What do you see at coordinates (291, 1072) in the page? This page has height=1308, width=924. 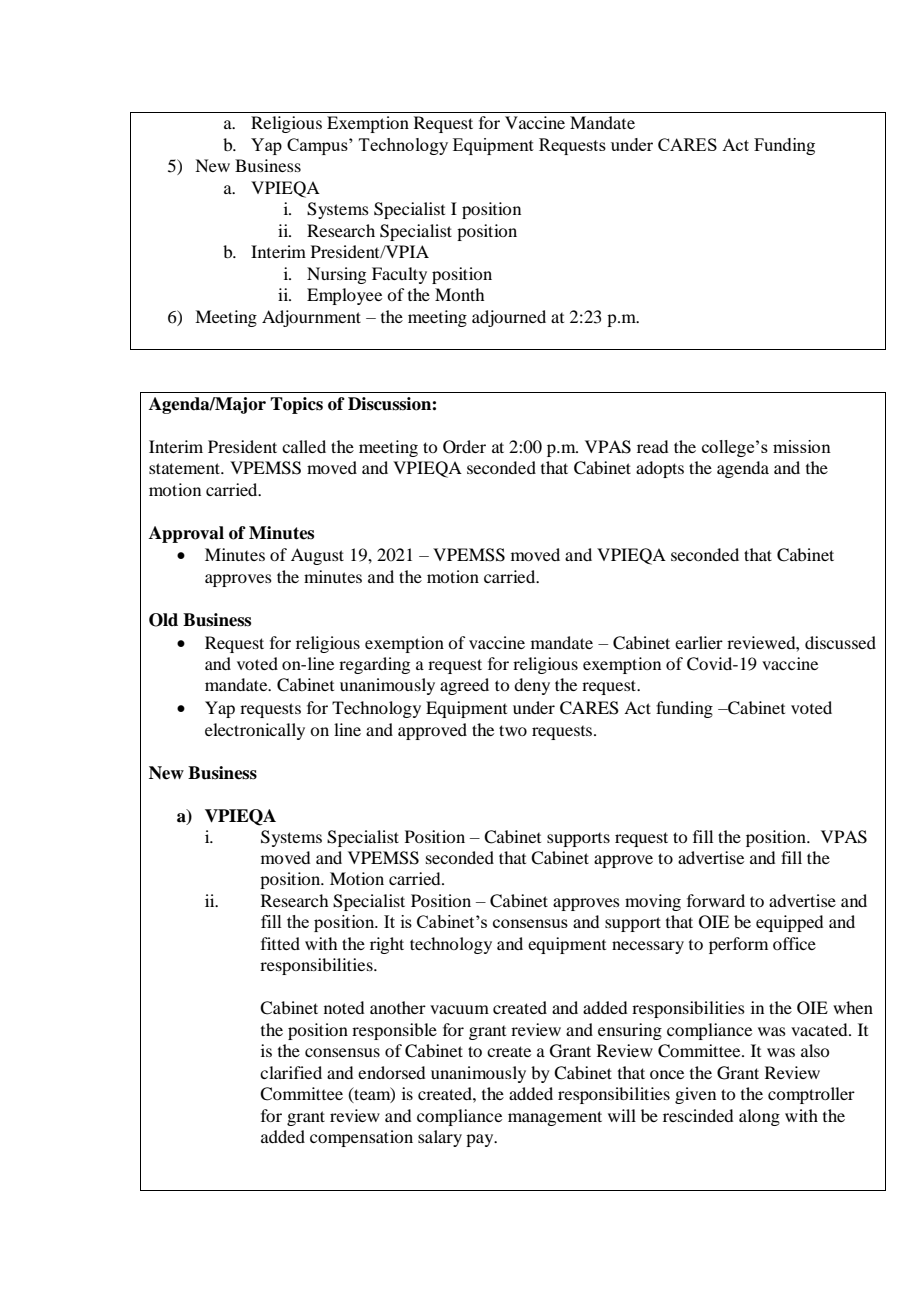 I see `clarified` at bounding box center [291, 1072].
